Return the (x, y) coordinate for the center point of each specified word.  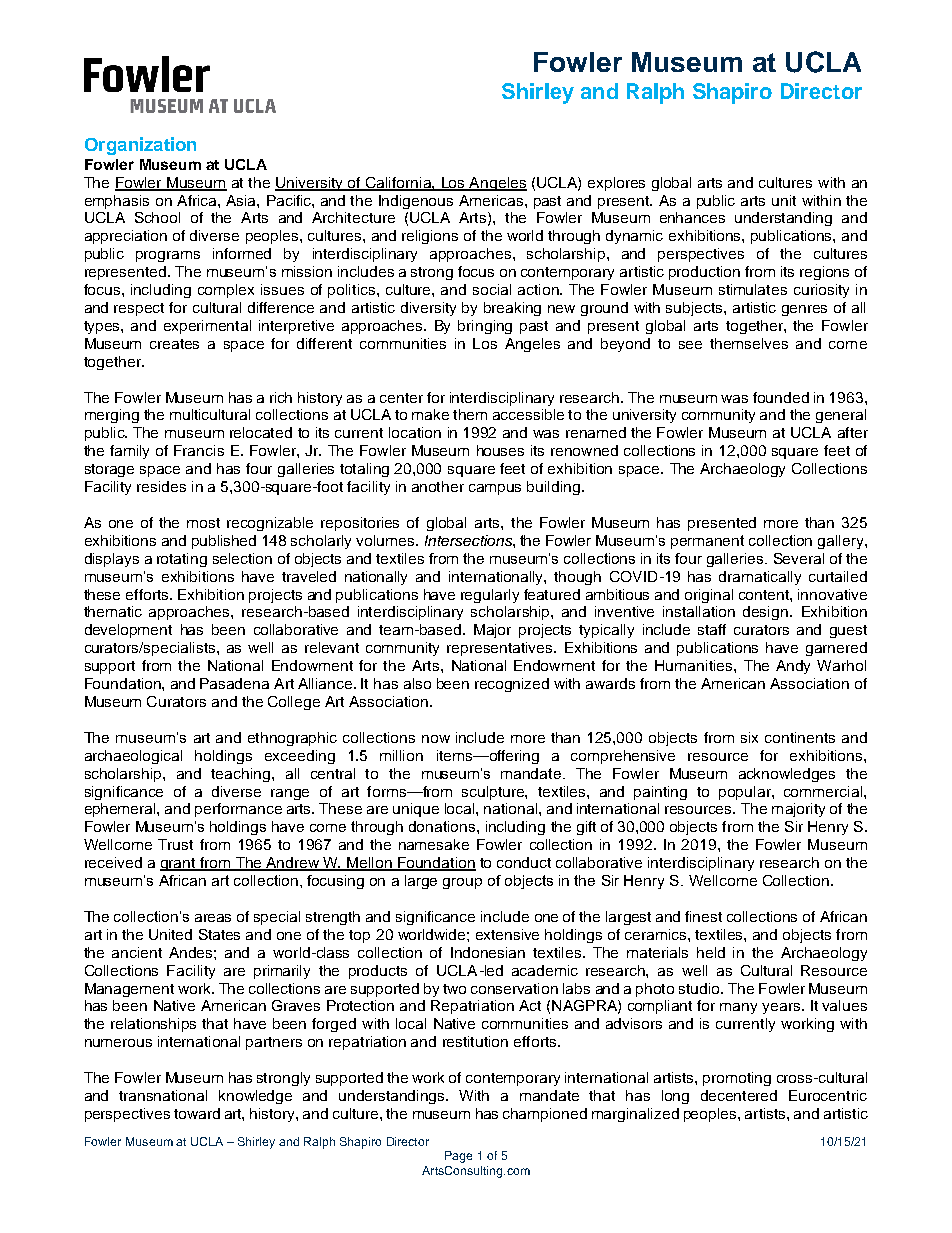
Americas (492, 200)
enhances (692, 217)
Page (458, 1157)
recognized (512, 685)
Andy (793, 667)
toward (197, 1113)
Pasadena (234, 683)
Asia (242, 200)
